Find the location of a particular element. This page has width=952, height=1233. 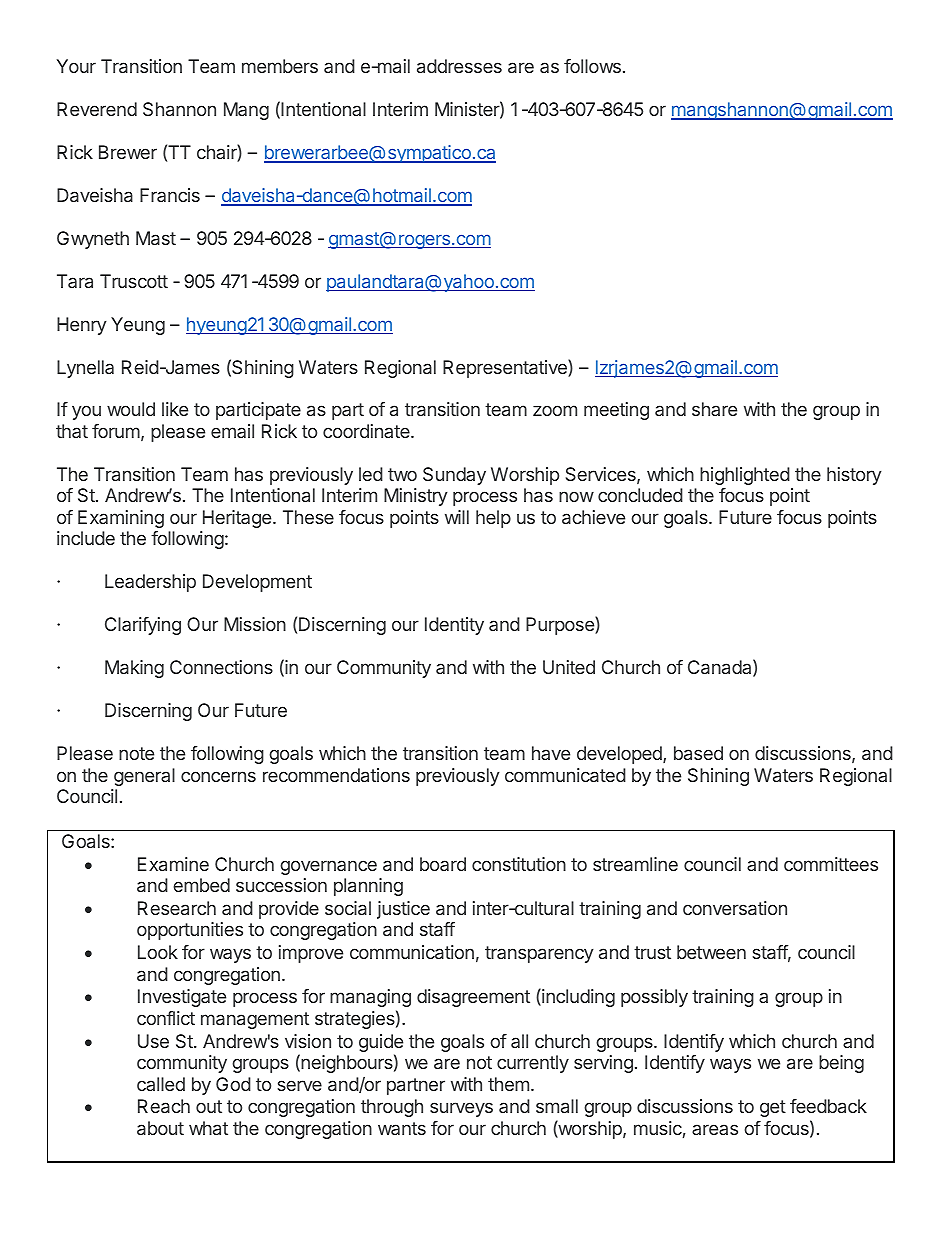

Representative is located at coordinates (506, 368).
